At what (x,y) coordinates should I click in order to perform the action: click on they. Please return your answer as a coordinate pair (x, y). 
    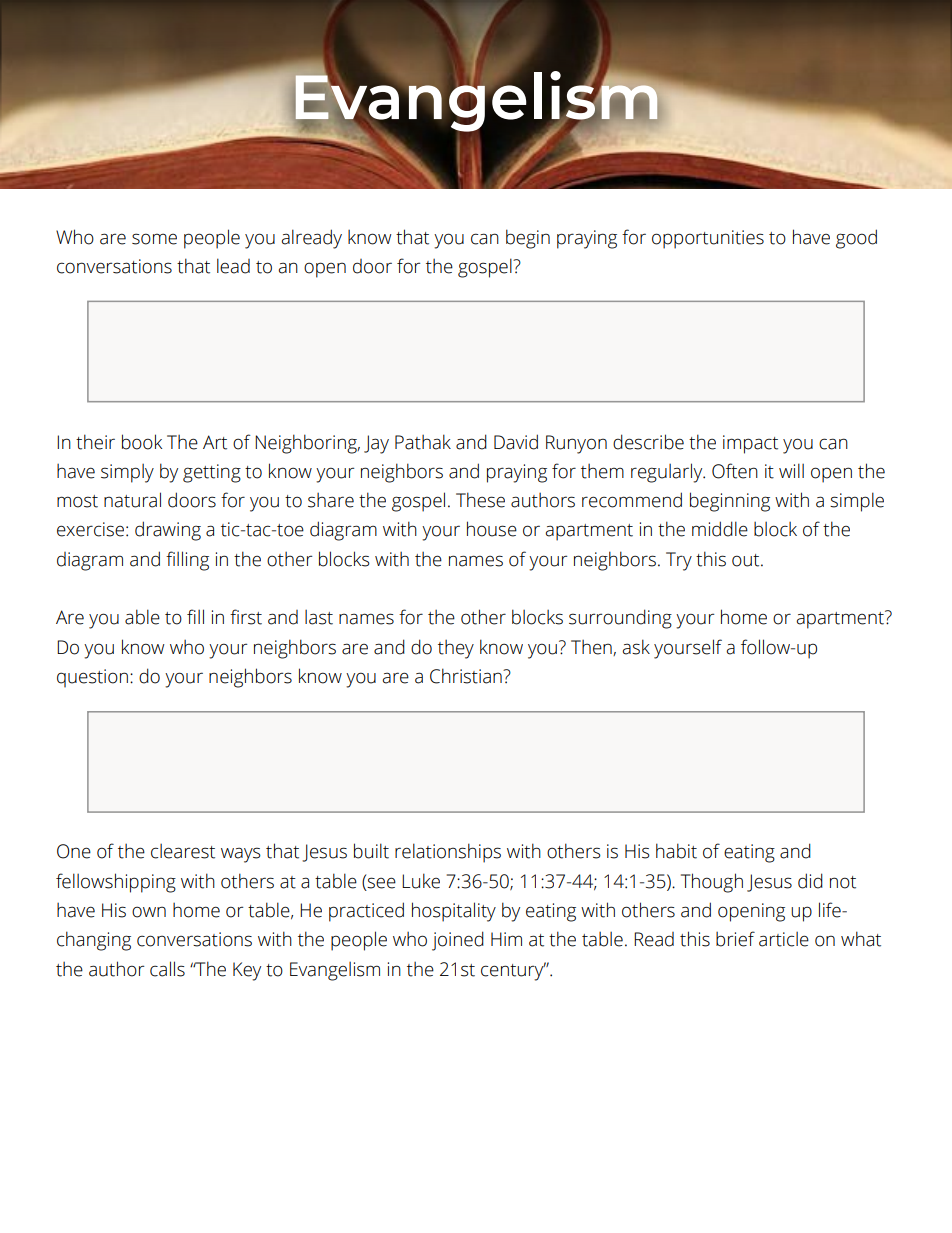
    Looking at the image, I should click on (456, 649).
